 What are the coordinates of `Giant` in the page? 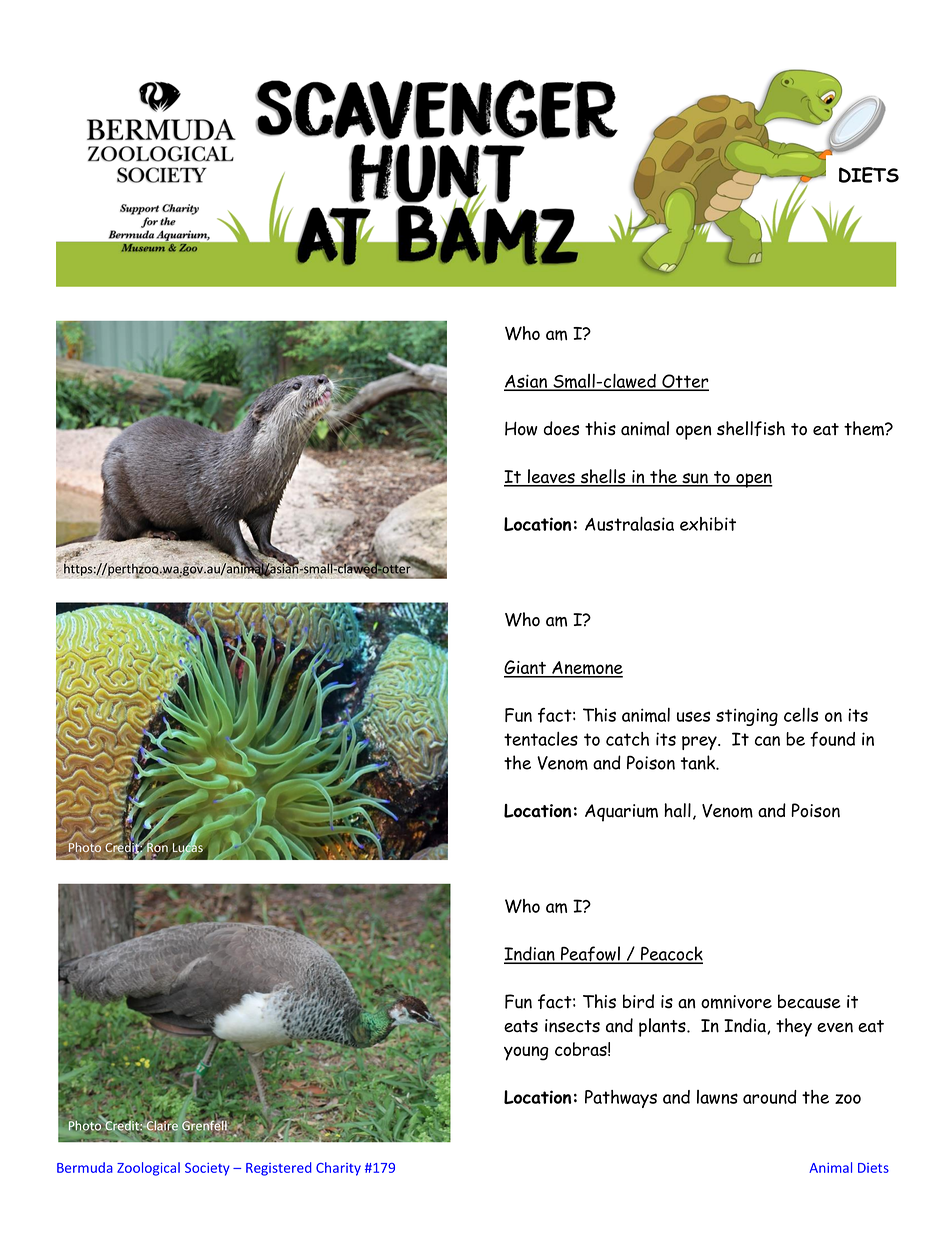 It's located at (526, 668).
